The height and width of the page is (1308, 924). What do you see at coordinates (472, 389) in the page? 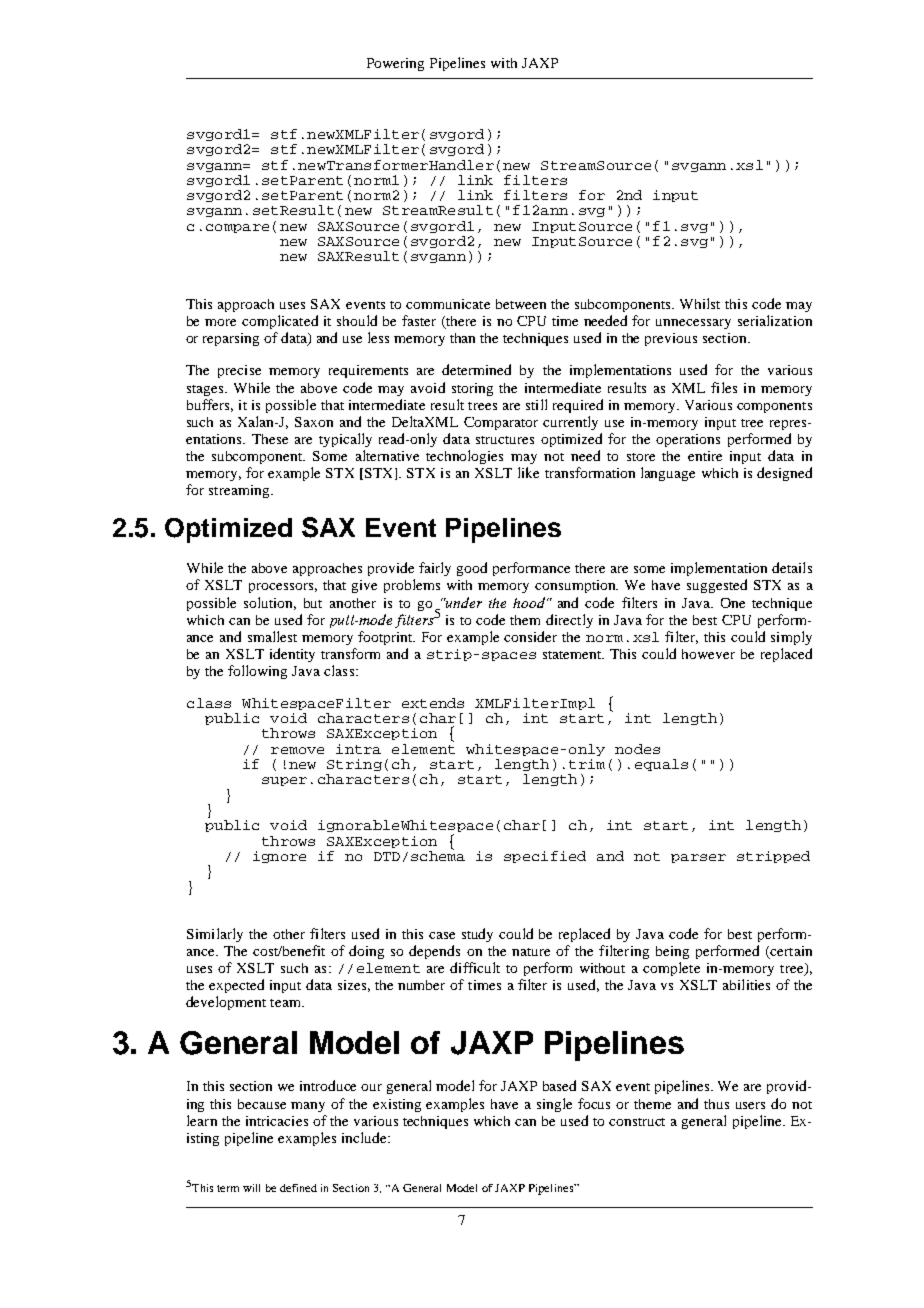
I see `storing` at bounding box center [472, 389].
